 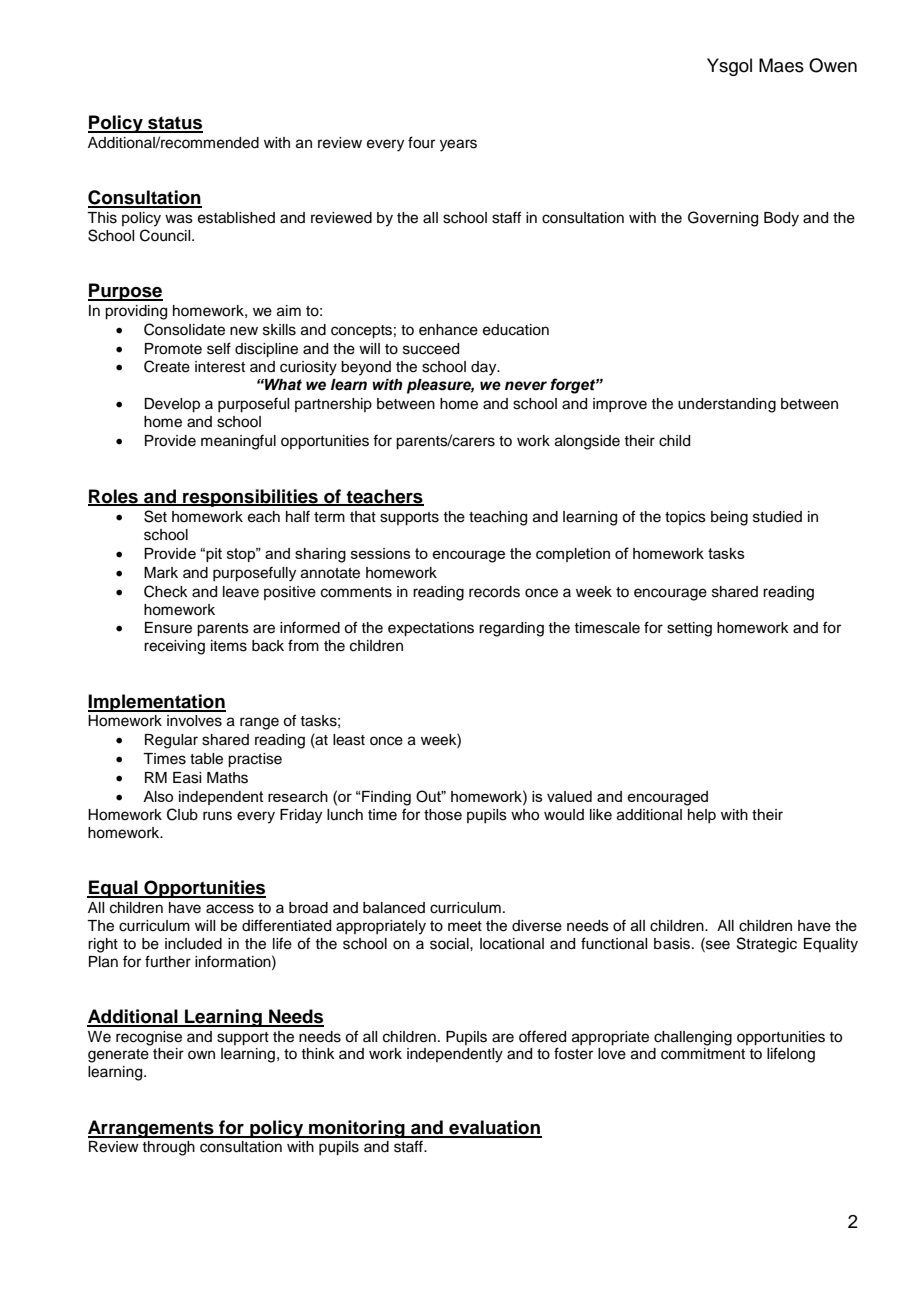 I want to click on table, so click(x=206, y=759).
